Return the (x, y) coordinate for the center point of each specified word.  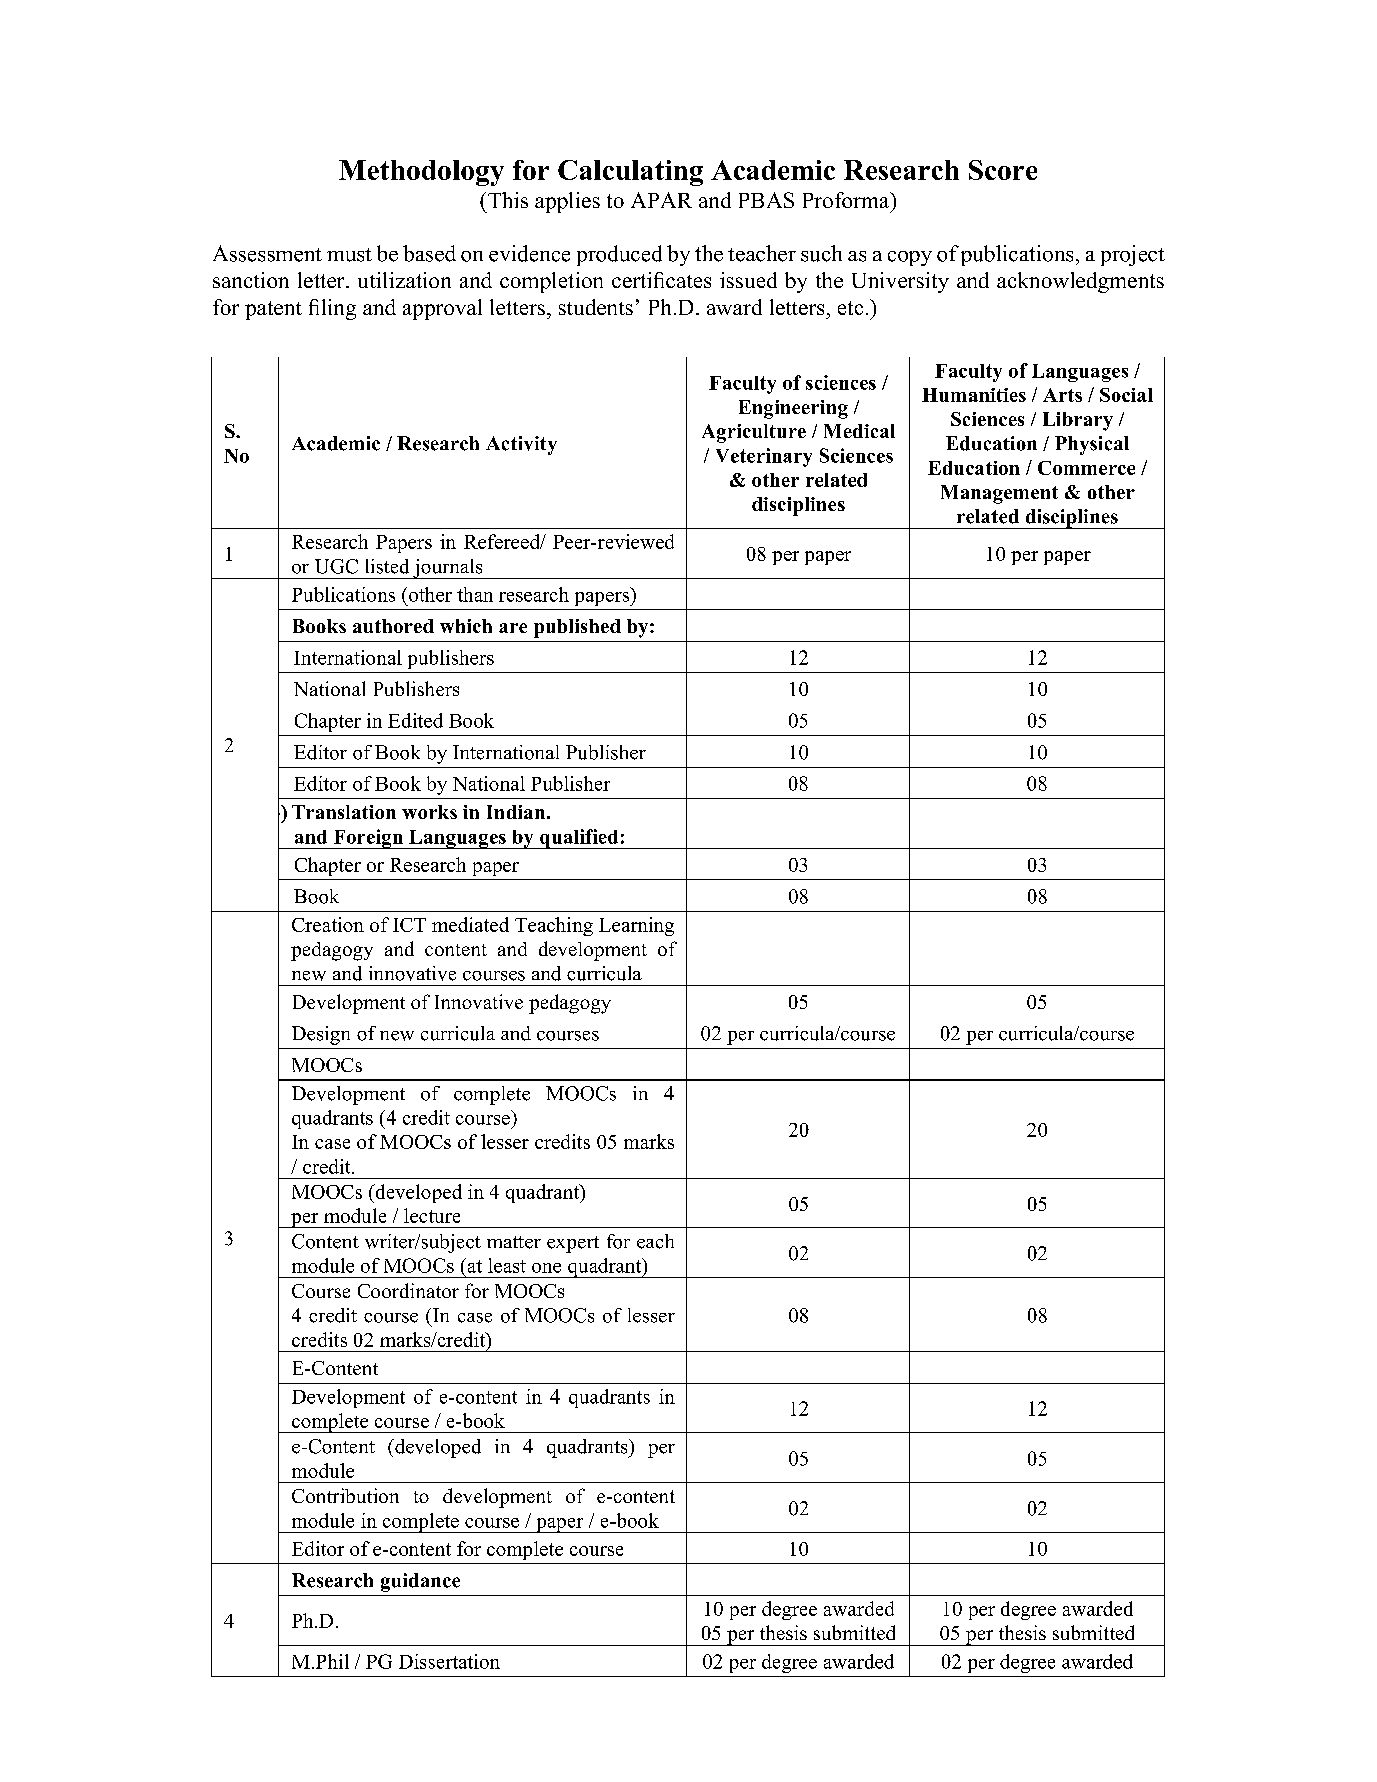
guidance (420, 1582)
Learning (636, 926)
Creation (328, 924)
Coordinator (408, 1290)
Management (999, 494)
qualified (579, 839)
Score (1003, 170)
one (546, 1268)
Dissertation (449, 1661)
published (577, 628)
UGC (336, 566)
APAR (661, 200)
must (349, 255)
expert (573, 1244)
